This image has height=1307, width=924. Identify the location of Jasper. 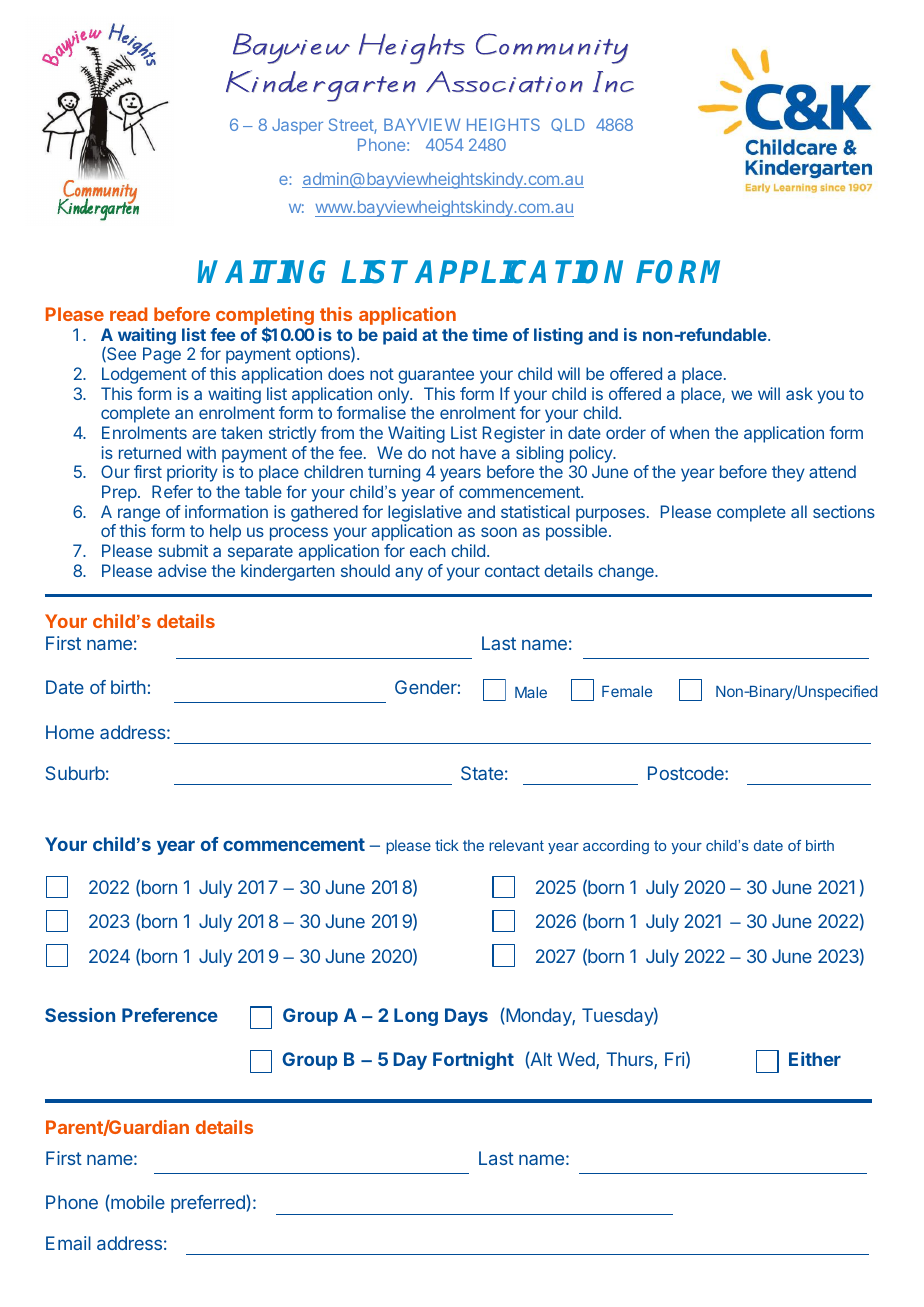
(297, 127).
